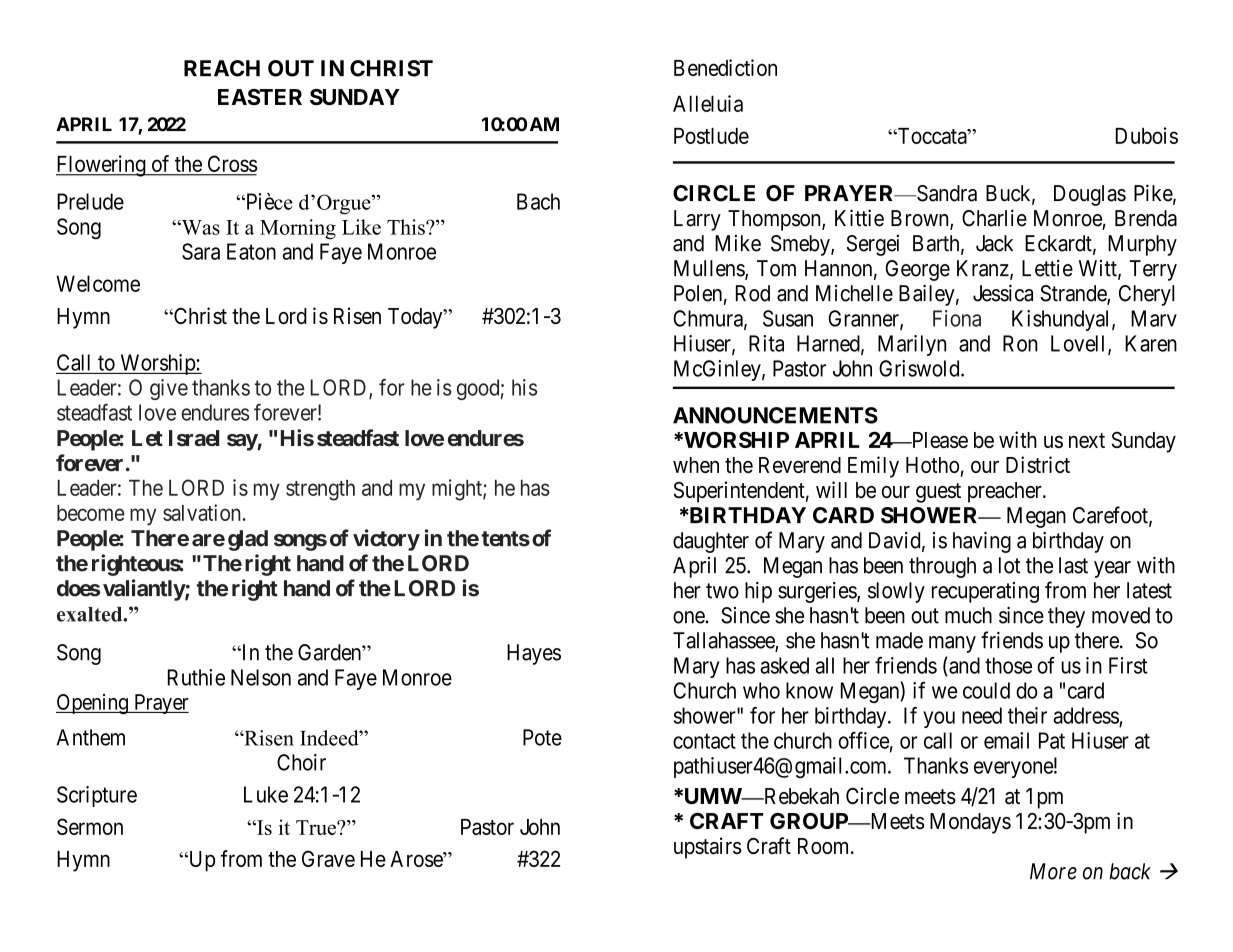 Image resolution: width=1233 pixels, height=952 pixels. Describe the element at coordinates (1147, 135) in the screenshot. I see `Dubois` at that location.
